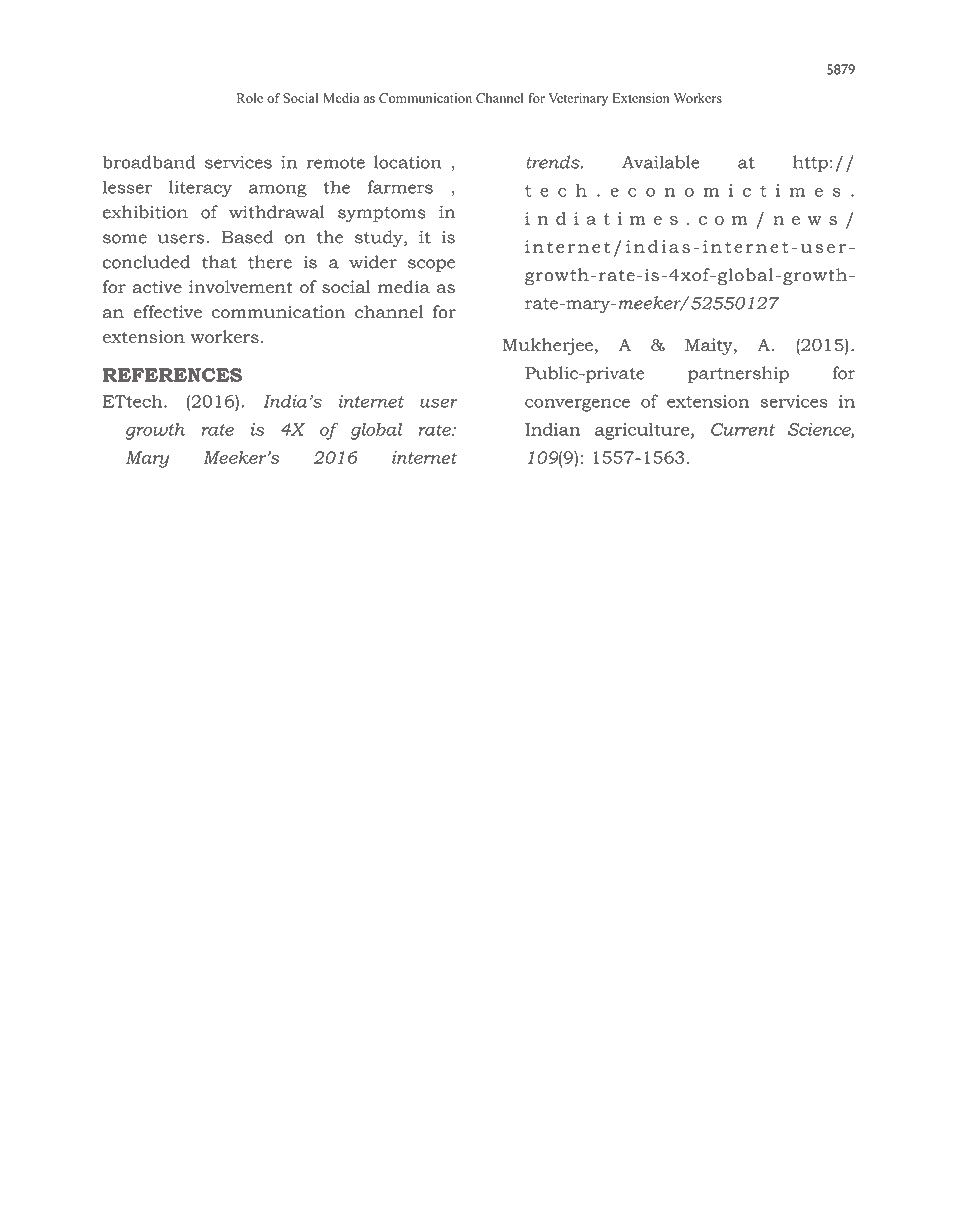 The image size is (958, 1232). I want to click on Role, so click(250, 98).
